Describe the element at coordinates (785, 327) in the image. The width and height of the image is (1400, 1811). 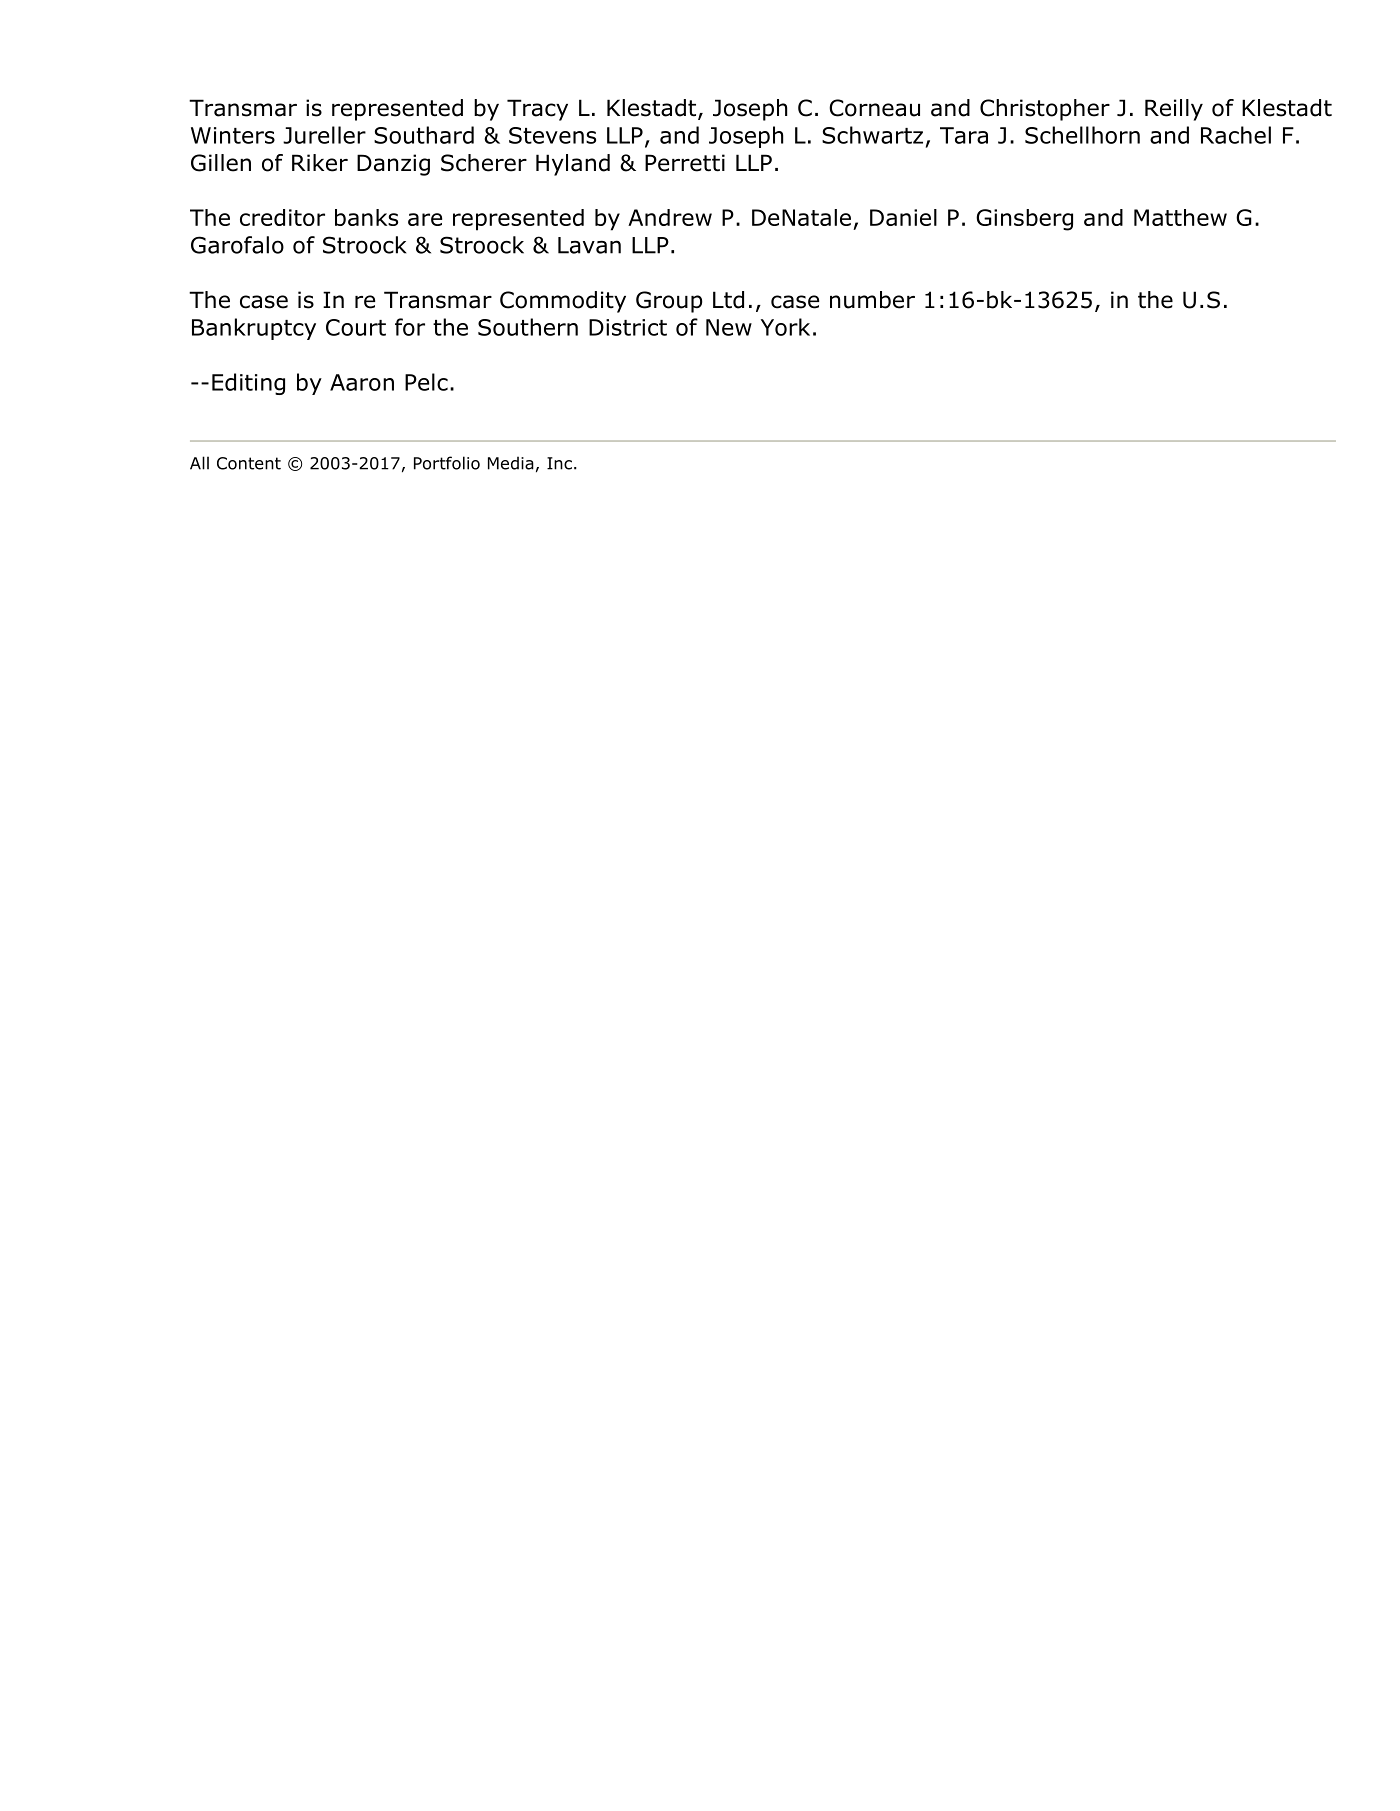
I see `York` at that location.
